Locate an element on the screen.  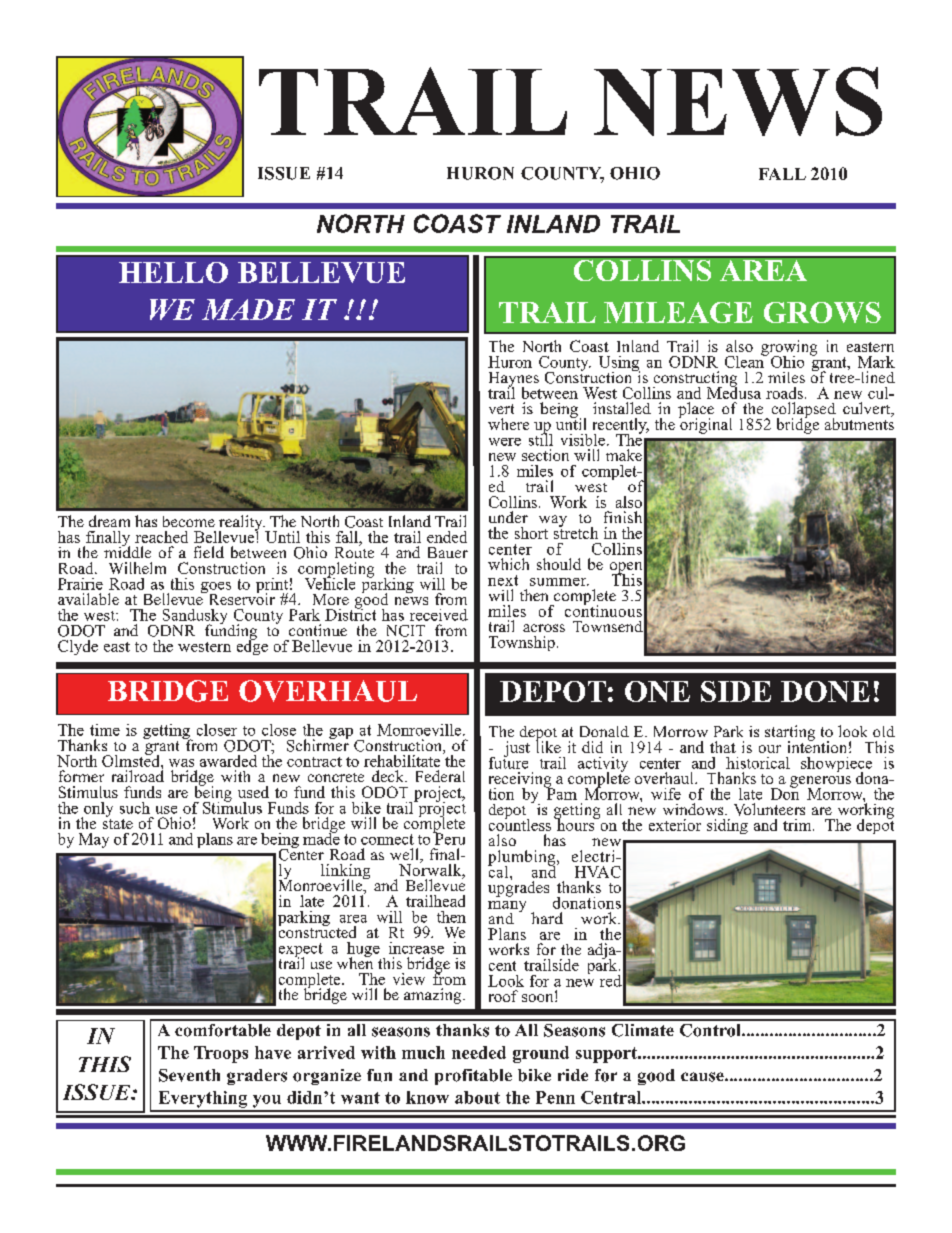
future is located at coordinates (508, 761).
